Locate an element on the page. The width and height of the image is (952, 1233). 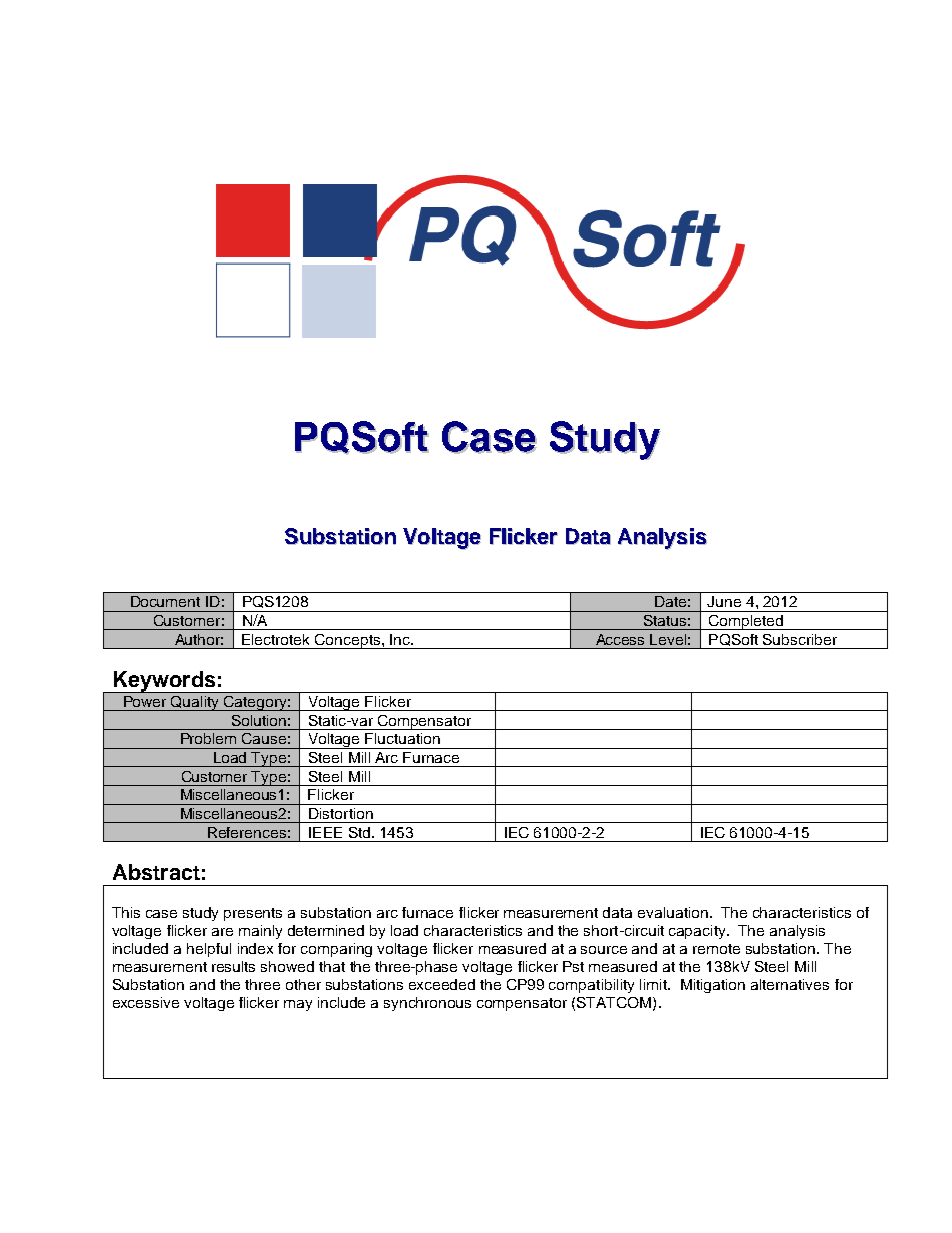
capacity is located at coordinates (698, 932).
